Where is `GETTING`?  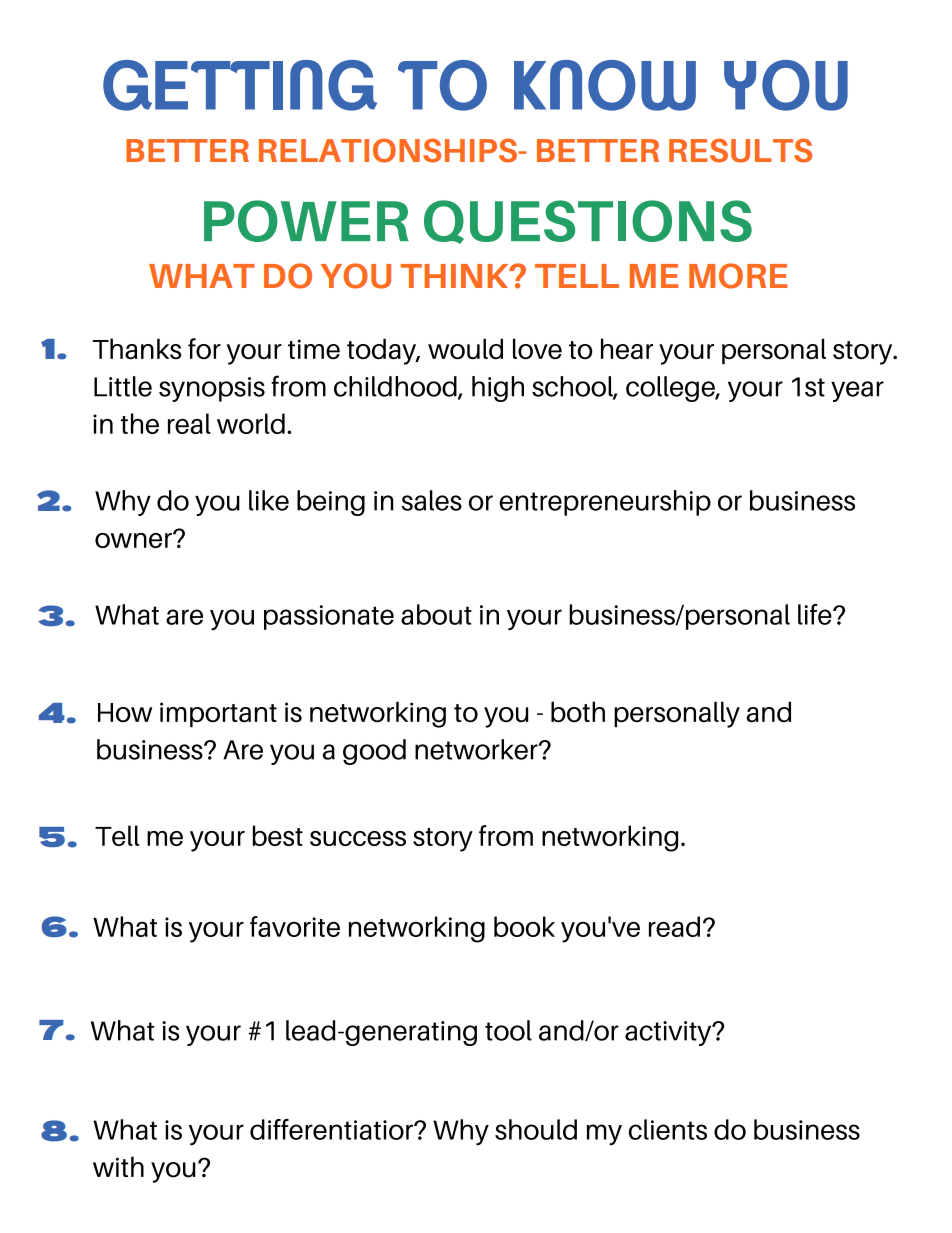
GETTING is located at coordinates (240, 85).
